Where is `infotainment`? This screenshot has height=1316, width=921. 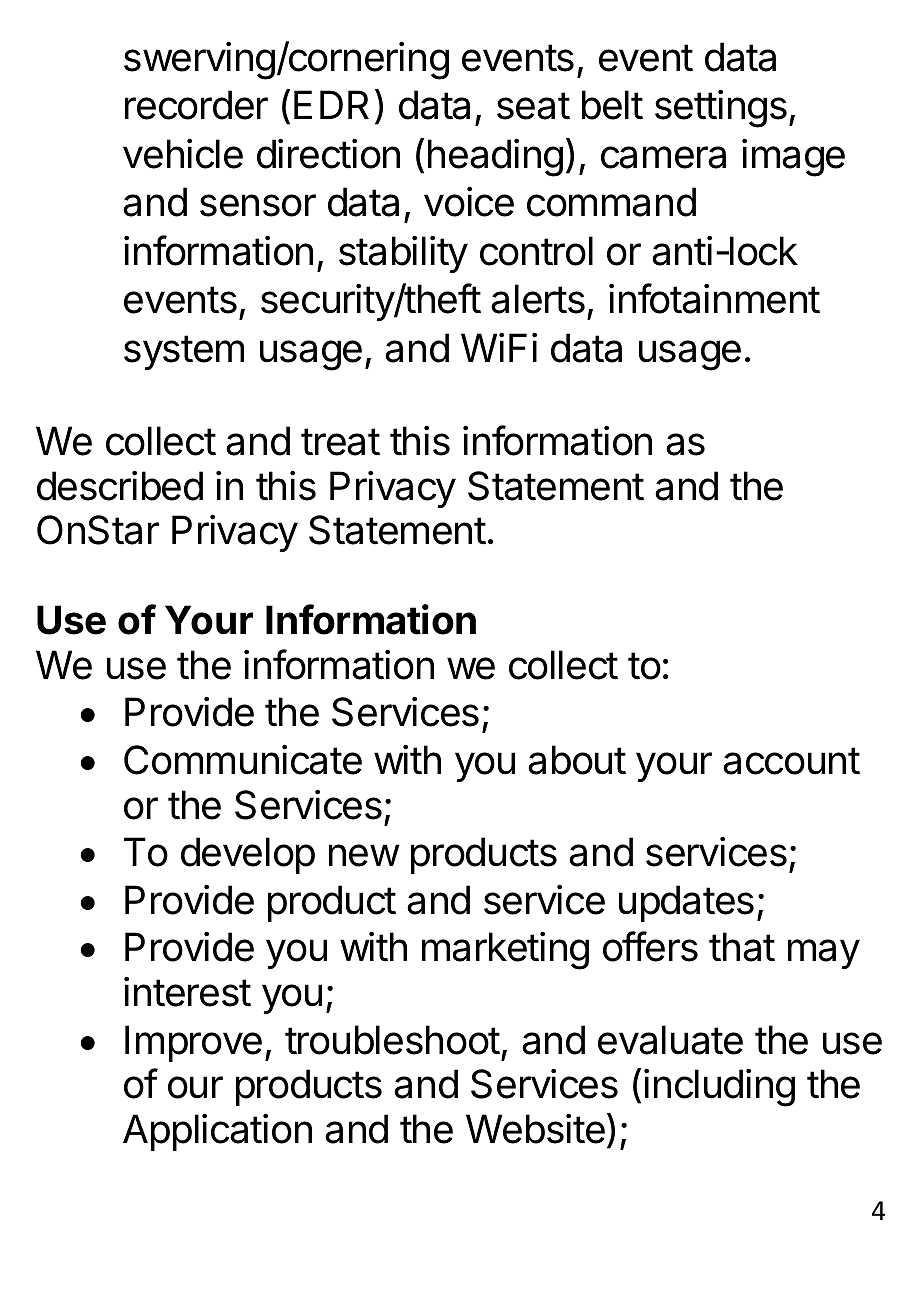
infotainment is located at coordinates (714, 298).
